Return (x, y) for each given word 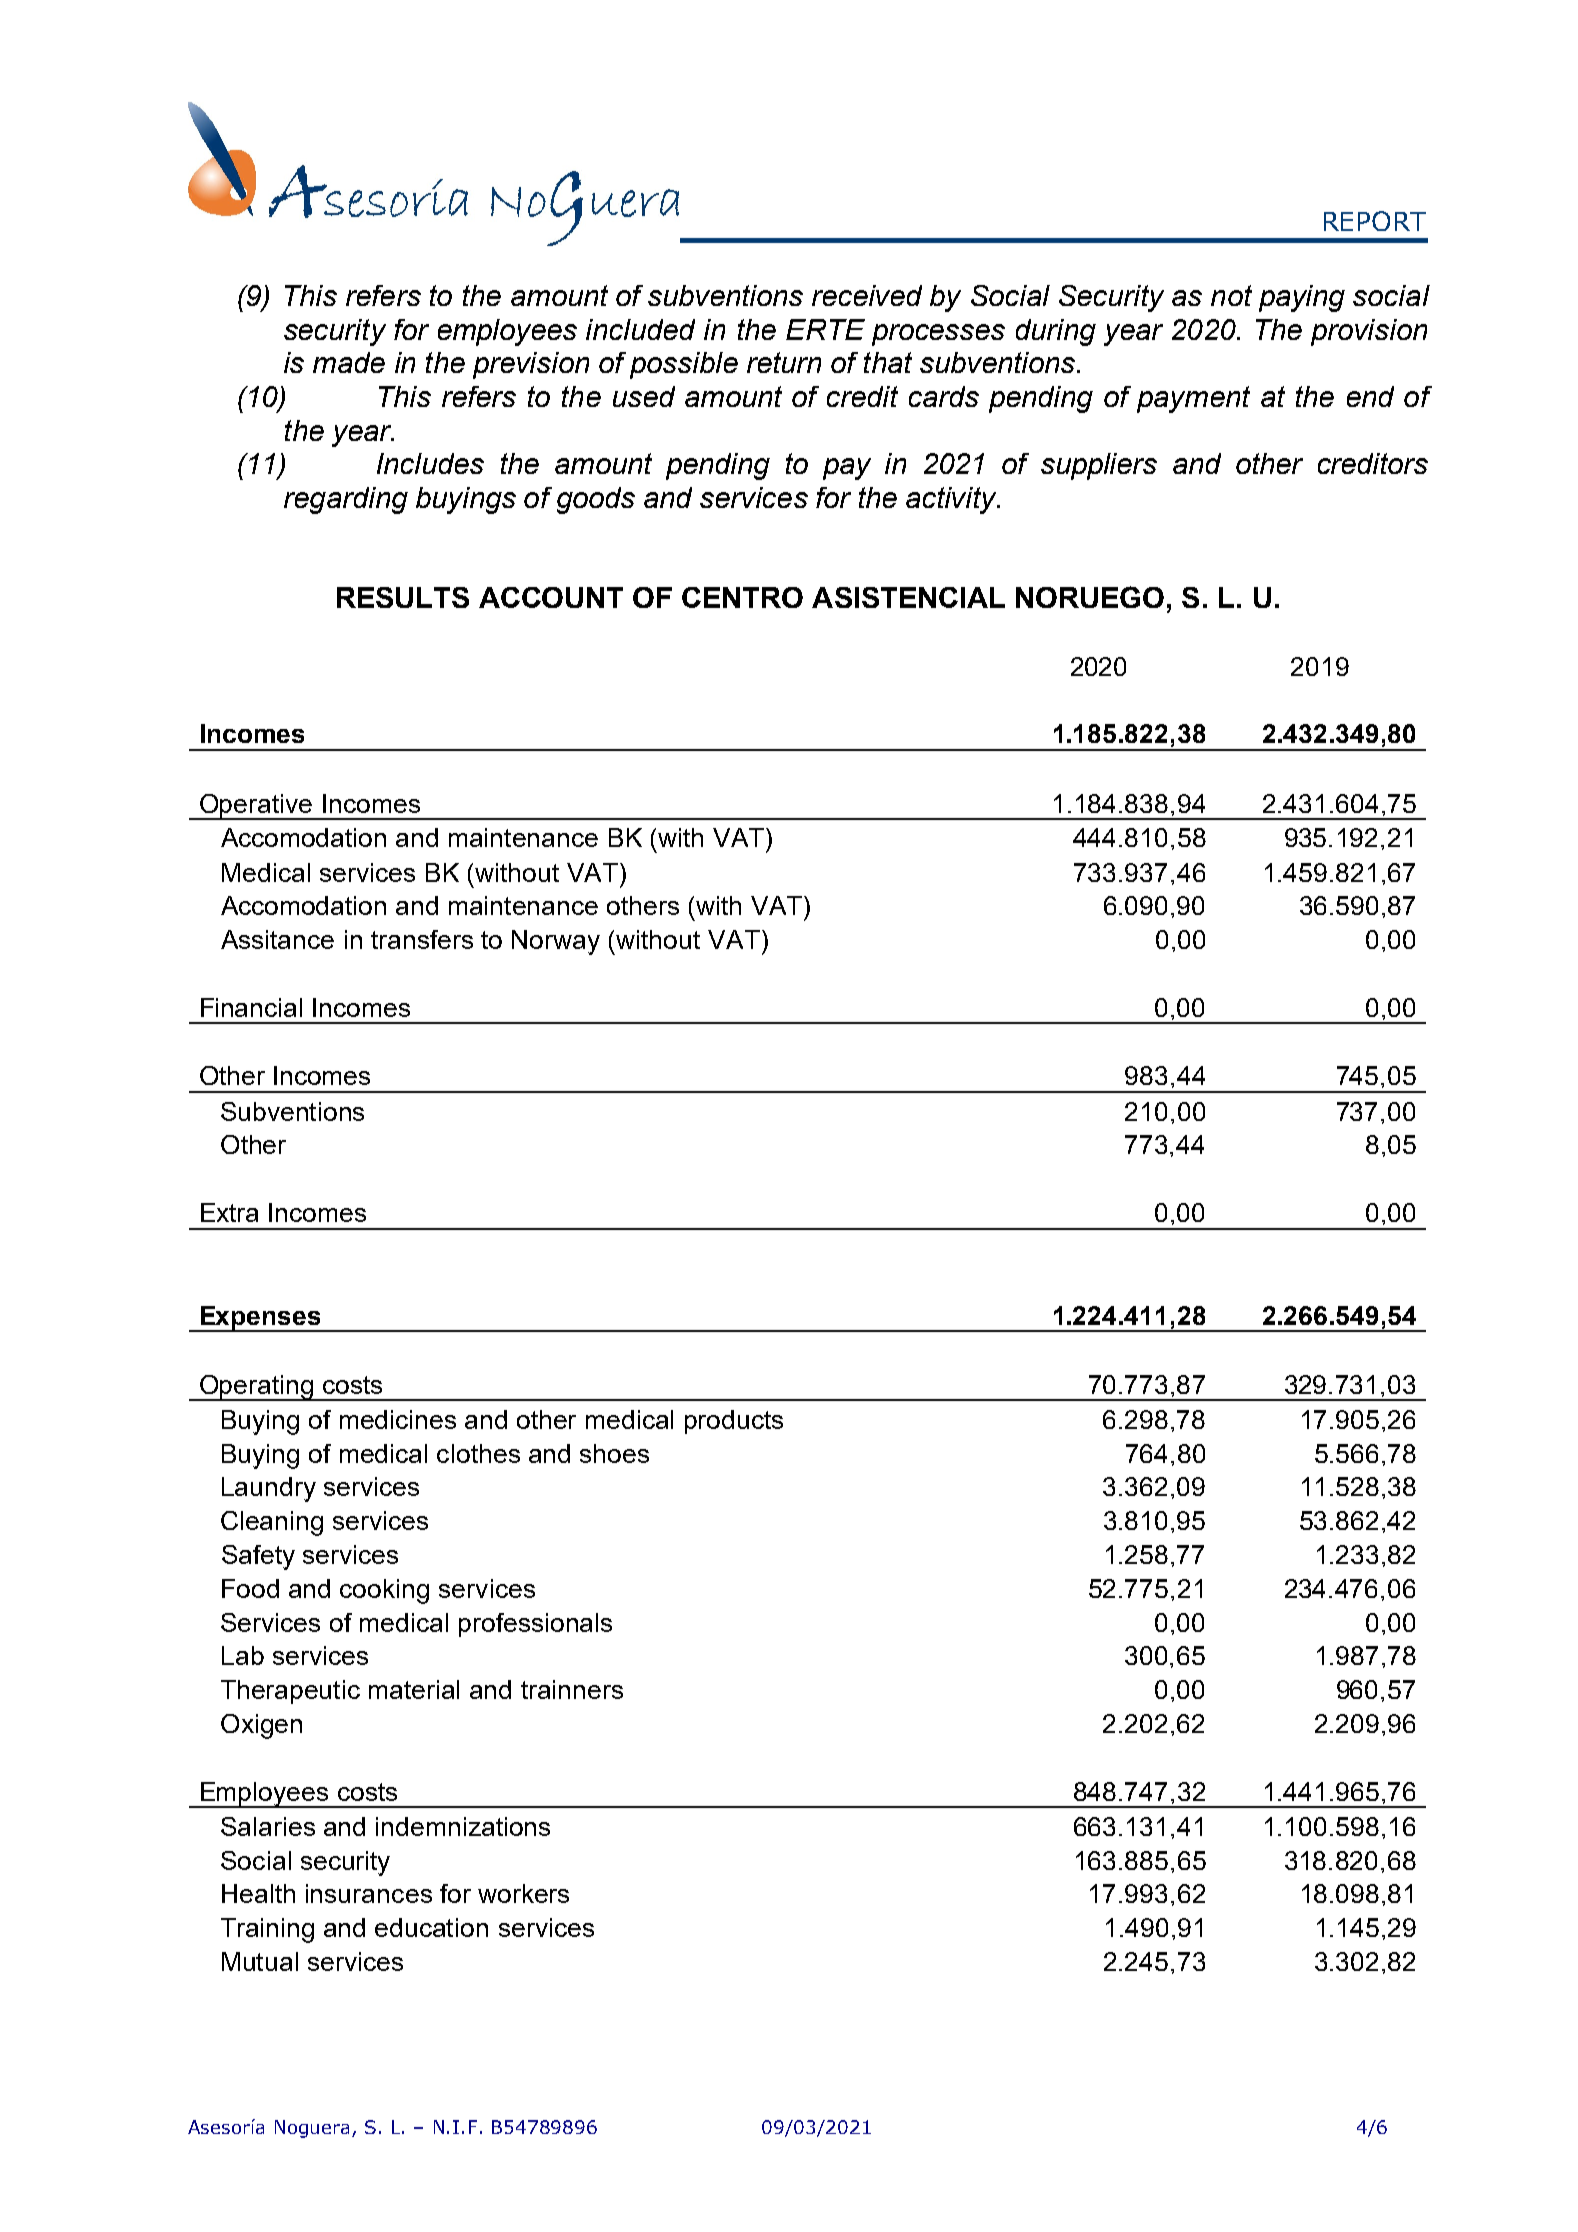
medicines (398, 1419)
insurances (369, 1893)
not (1231, 295)
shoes (614, 1453)
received (867, 295)
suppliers (1099, 466)
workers (523, 1893)
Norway (556, 942)
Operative (256, 807)
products (734, 1422)
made (349, 362)
